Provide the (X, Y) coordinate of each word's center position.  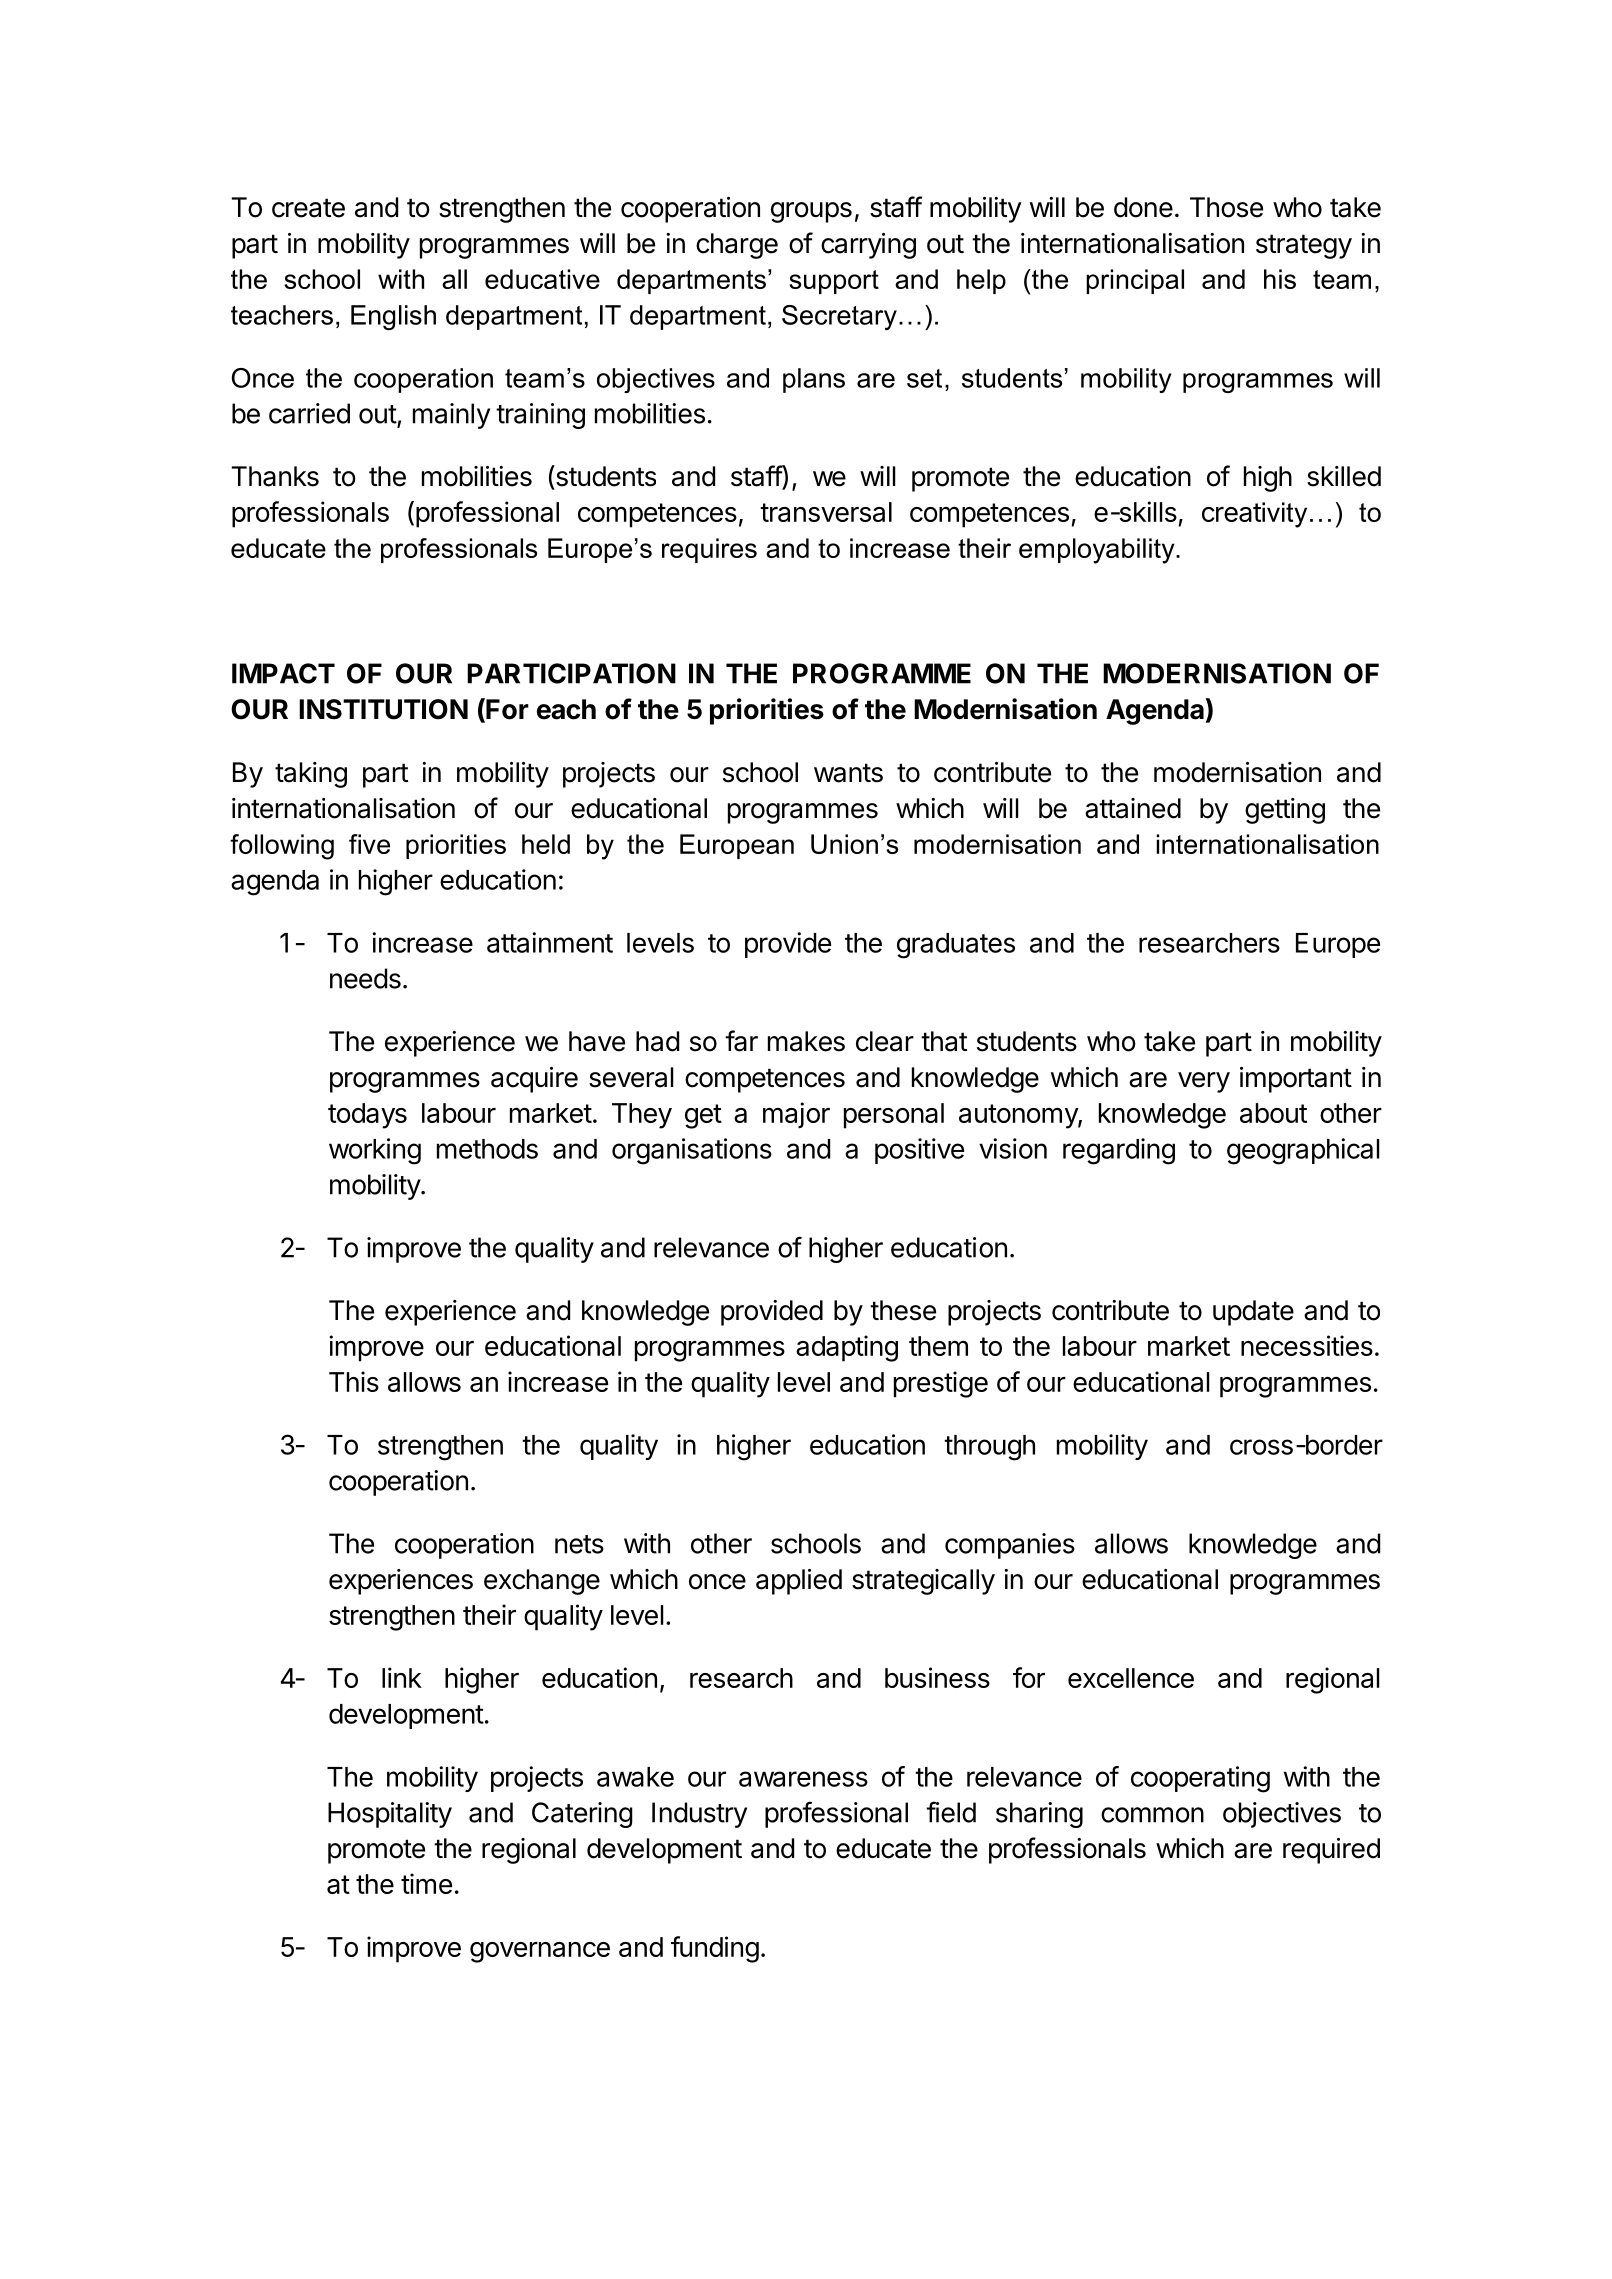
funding (715, 1949)
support (834, 282)
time (426, 1883)
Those (1226, 207)
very (1204, 1082)
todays (367, 1116)
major (796, 1115)
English (393, 317)
